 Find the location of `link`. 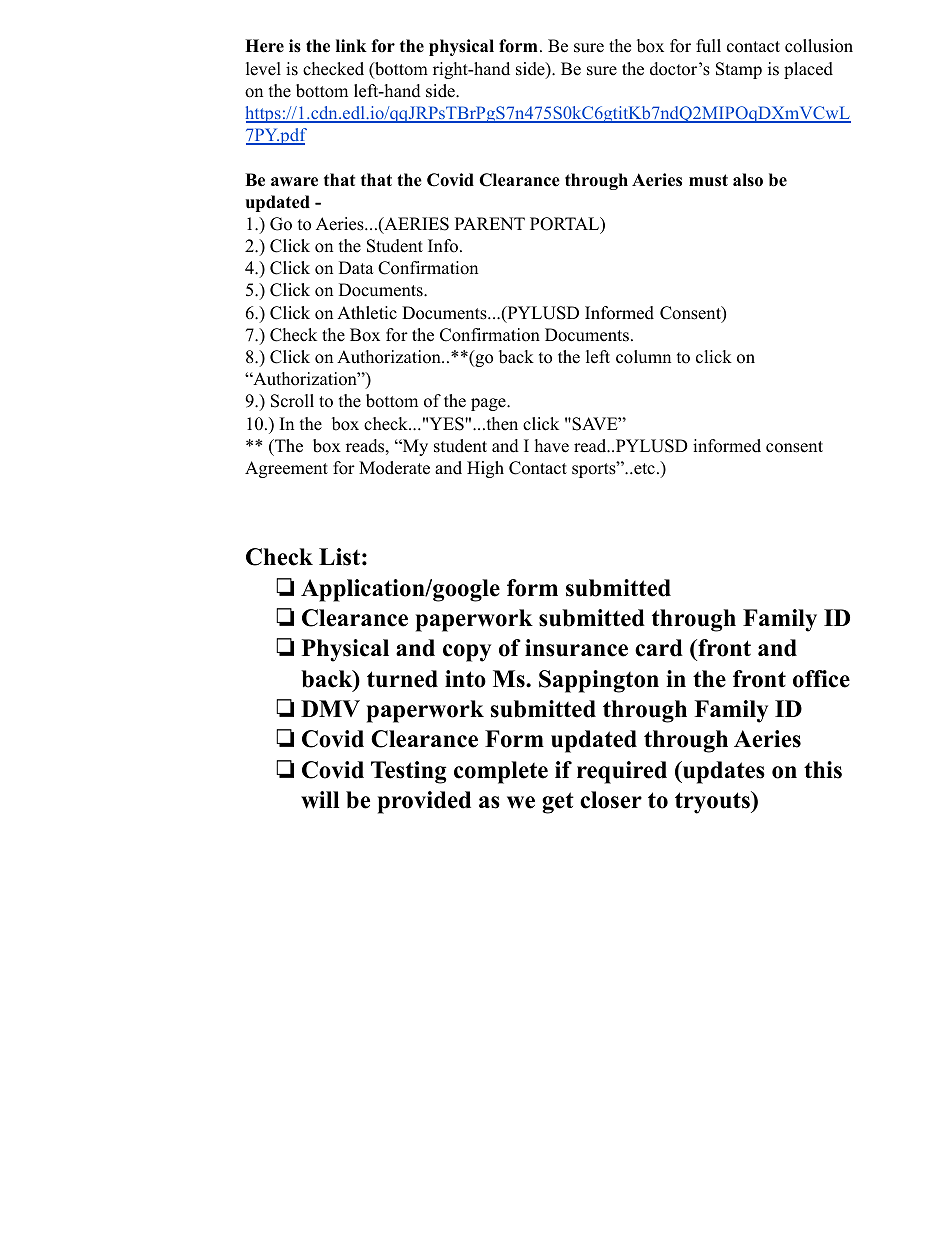

link is located at coordinates (351, 45).
